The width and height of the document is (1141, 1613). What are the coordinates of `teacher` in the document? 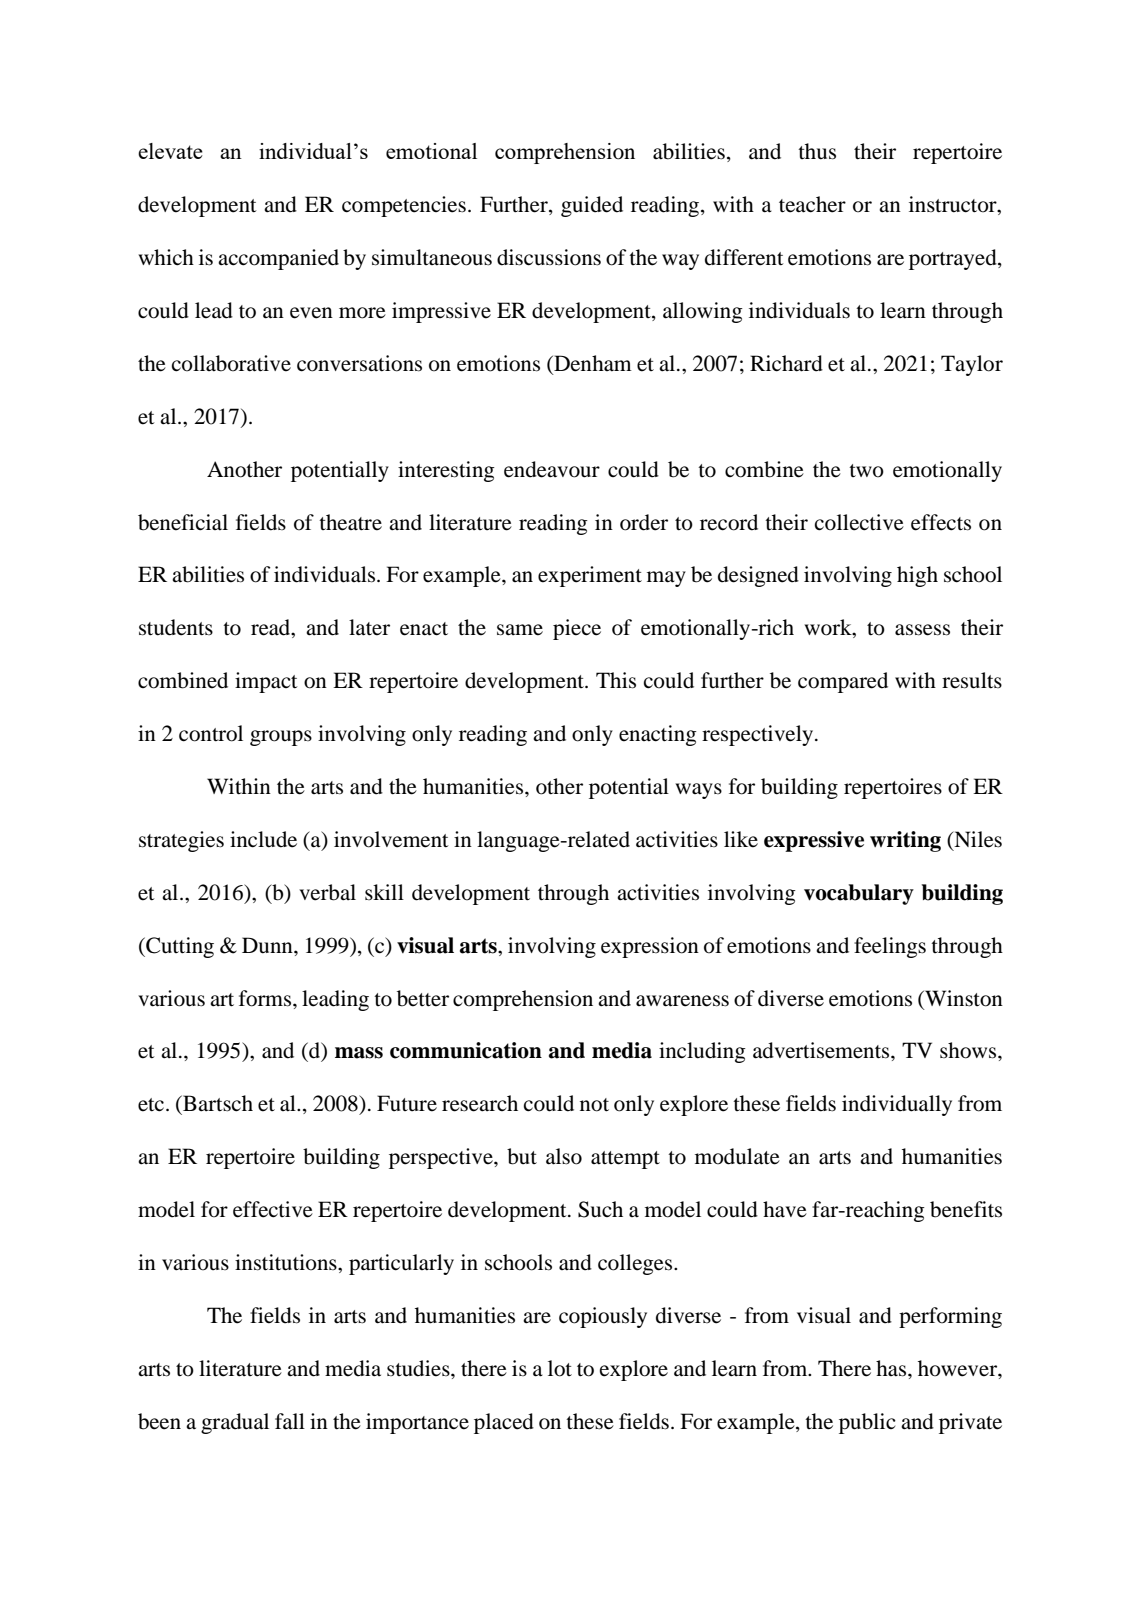 It's located at (812, 204).
